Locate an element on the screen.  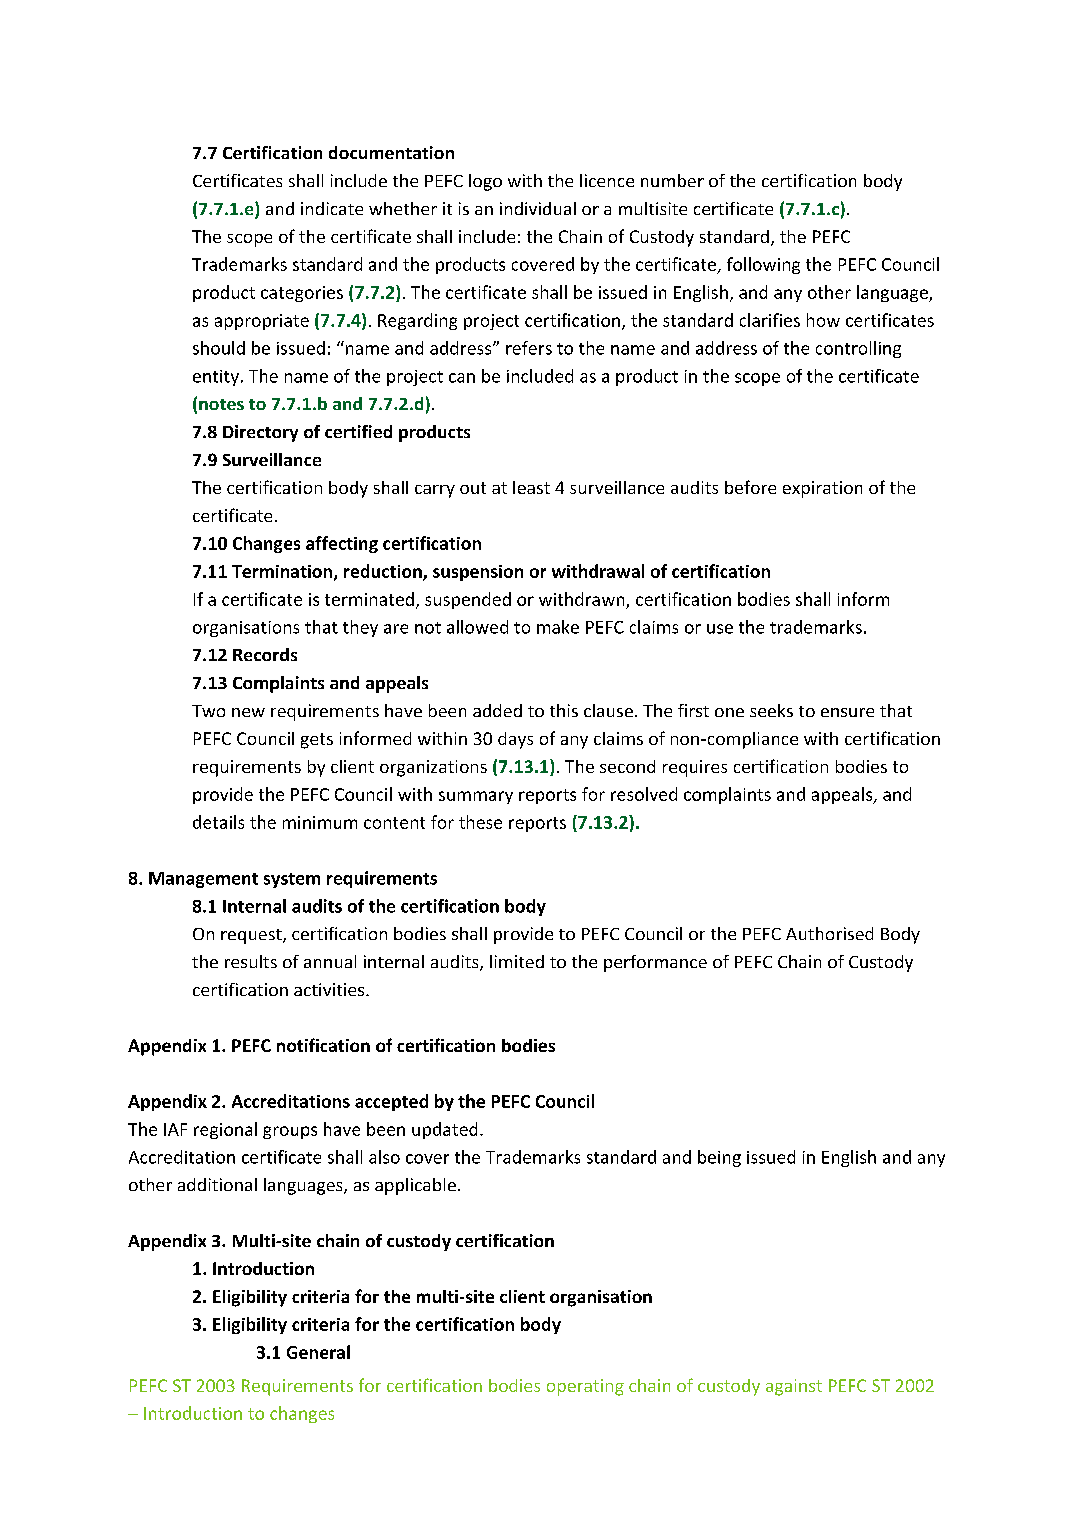
days is located at coordinates (515, 740).
